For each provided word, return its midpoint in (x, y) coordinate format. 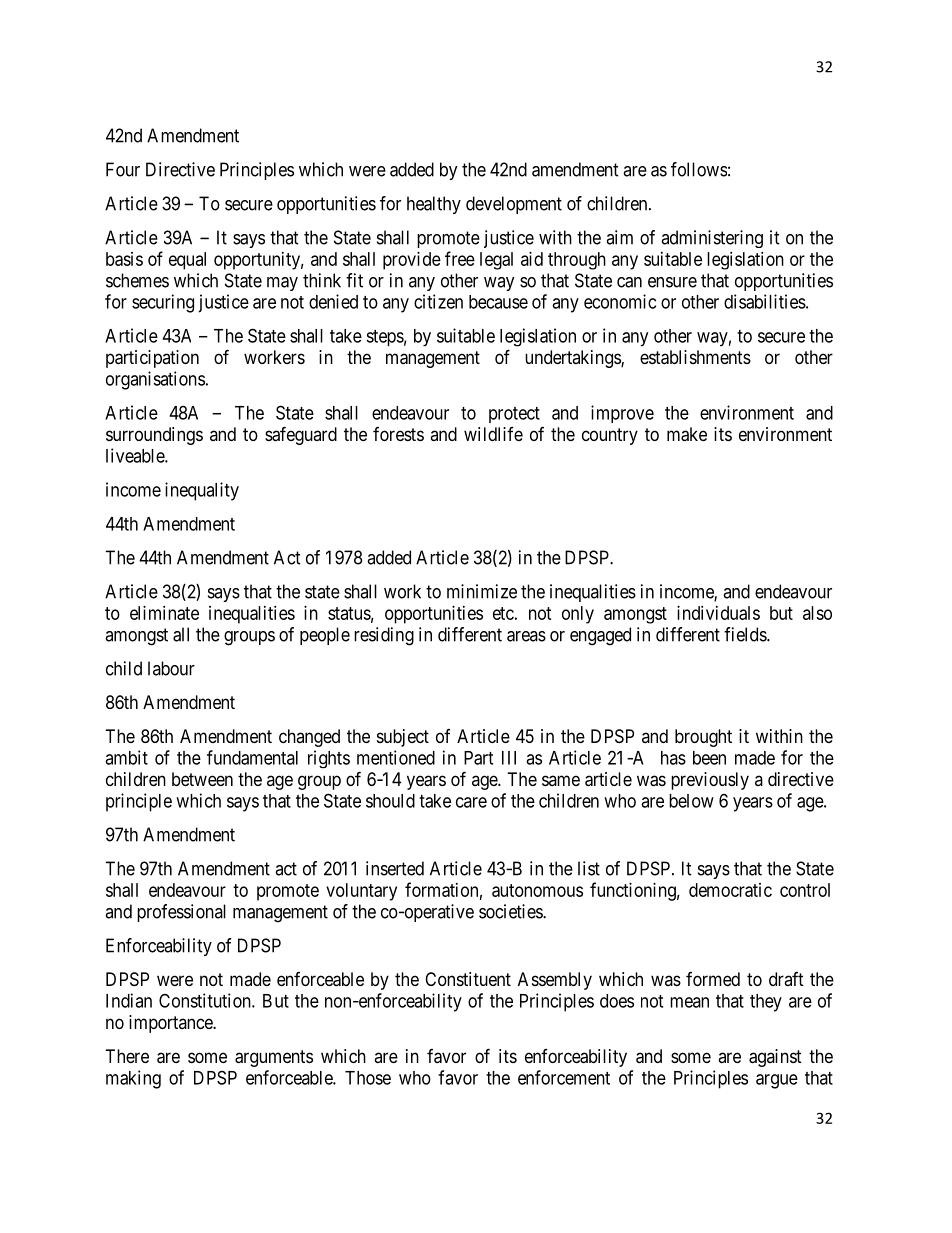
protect (514, 415)
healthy (434, 205)
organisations (155, 380)
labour (171, 668)
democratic (730, 890)
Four (123, 169)
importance (171, 1024)
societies (511, 911)
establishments (695, 357)
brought (703, 738)
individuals (718, 613)
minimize (482, 591)
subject (403, 738)
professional (181, 913)
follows (699, 169)
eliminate (164, 613)
